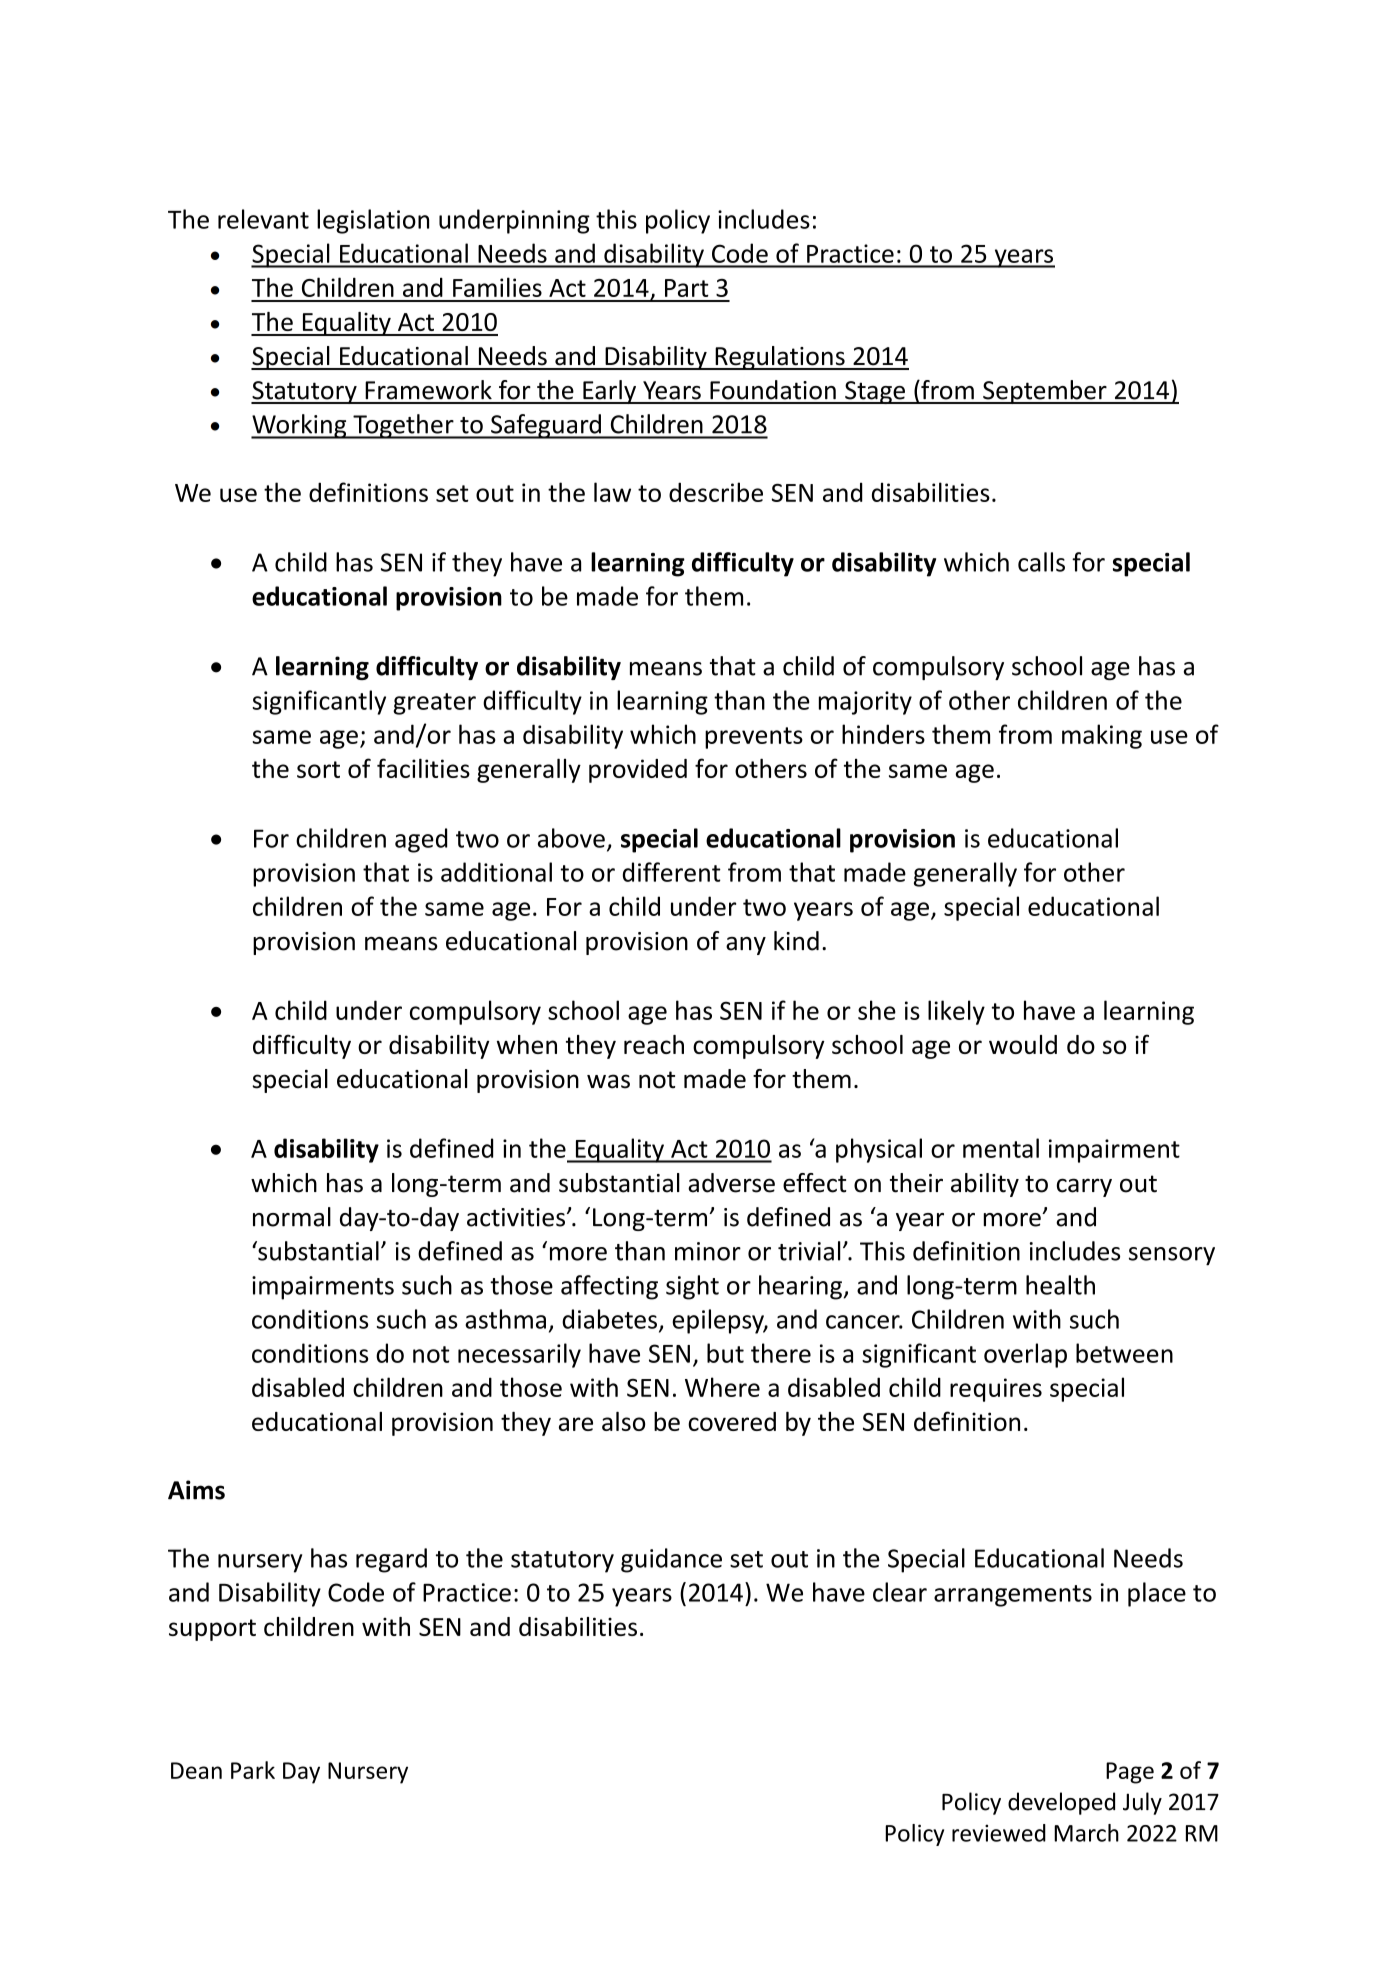  Describe the element at coordinates (692, 1287) in the document. I see `sight` at that location.
